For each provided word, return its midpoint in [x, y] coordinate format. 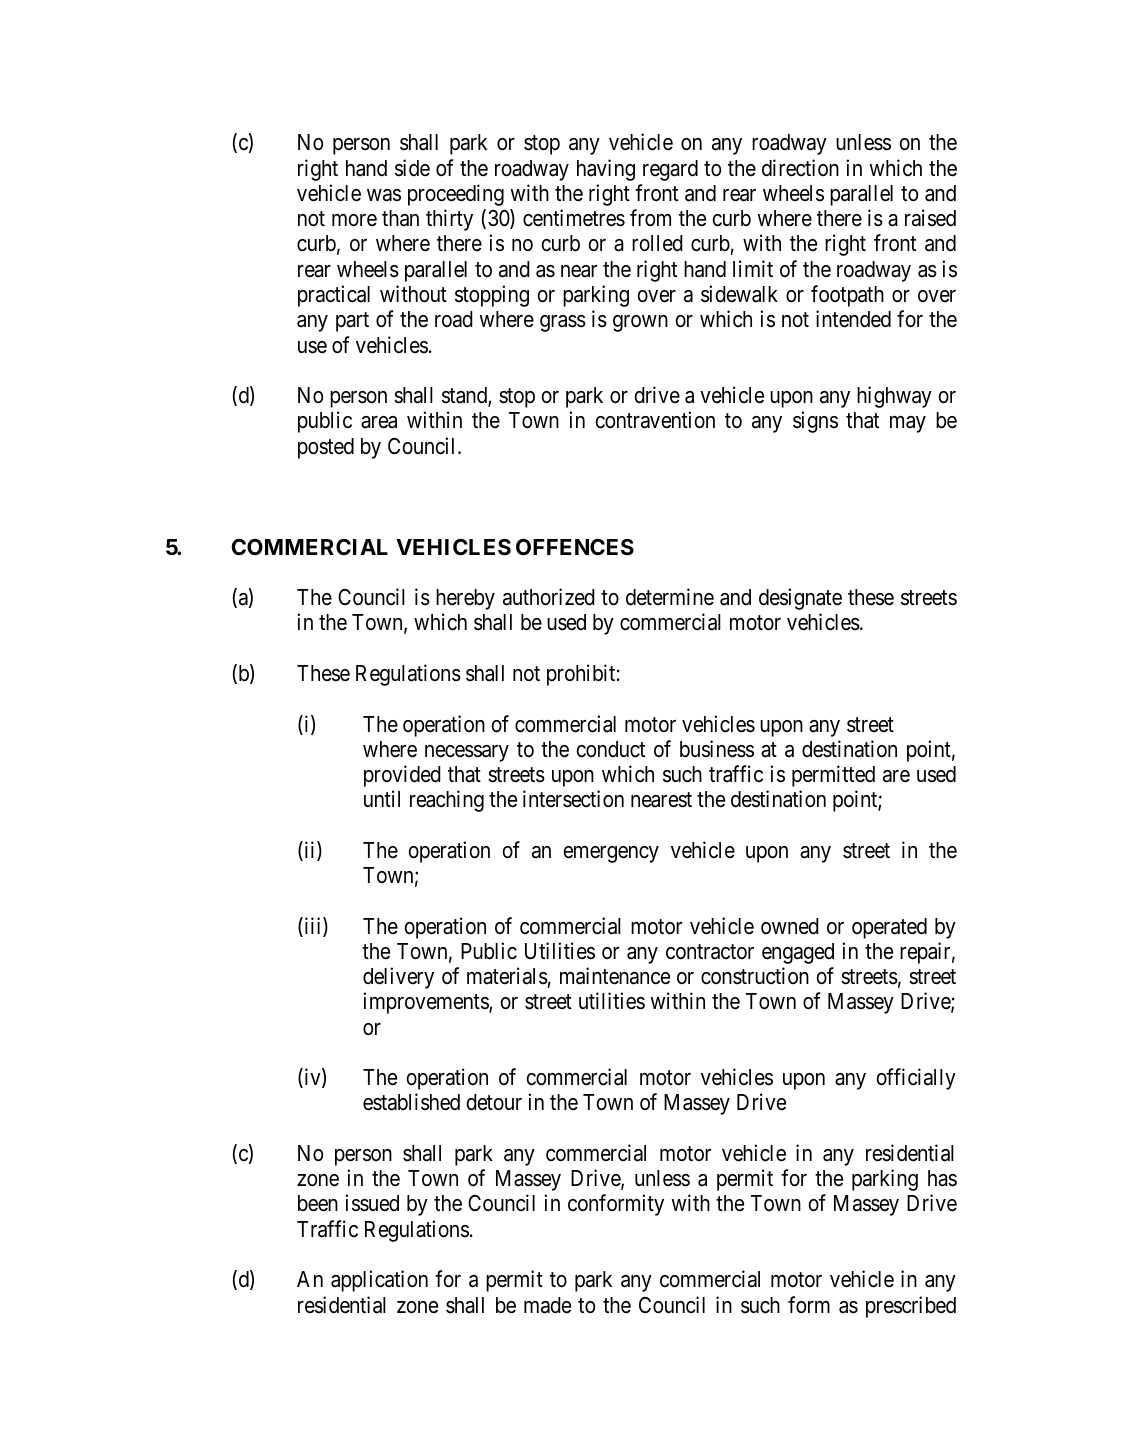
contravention [655, 420]
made [547, 1305]
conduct [610, 749]
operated [889, 928]
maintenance [615, 976]
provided [402, 776]
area [379, 422]
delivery [398, 978]
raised [930, 218]
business [717, 749]
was [384, 195]
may [908, 424]
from [650, 218]
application [379, 1281]
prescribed [911, 1307]
